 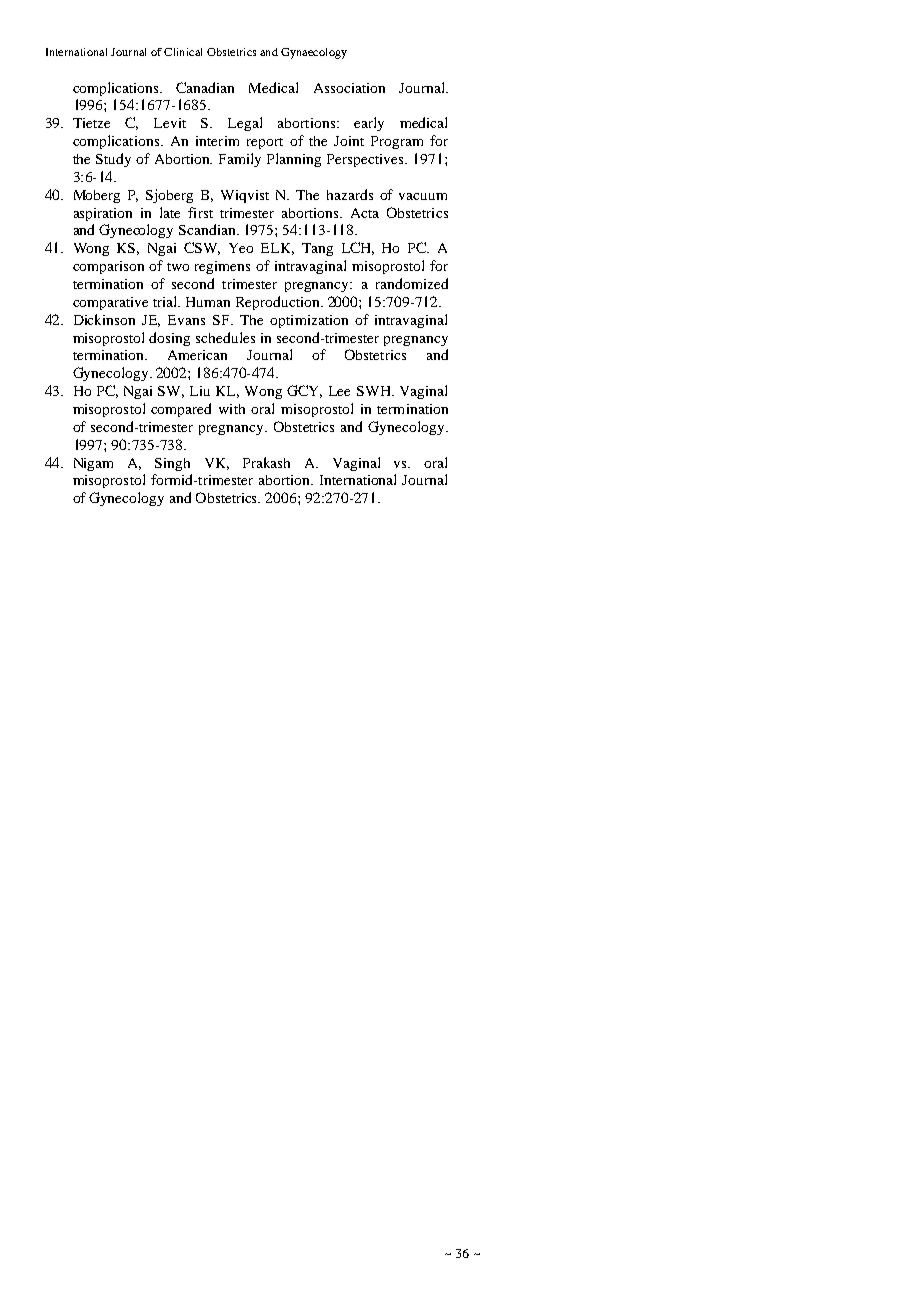 I want to click on dosing, so click(x=169, y=339).
